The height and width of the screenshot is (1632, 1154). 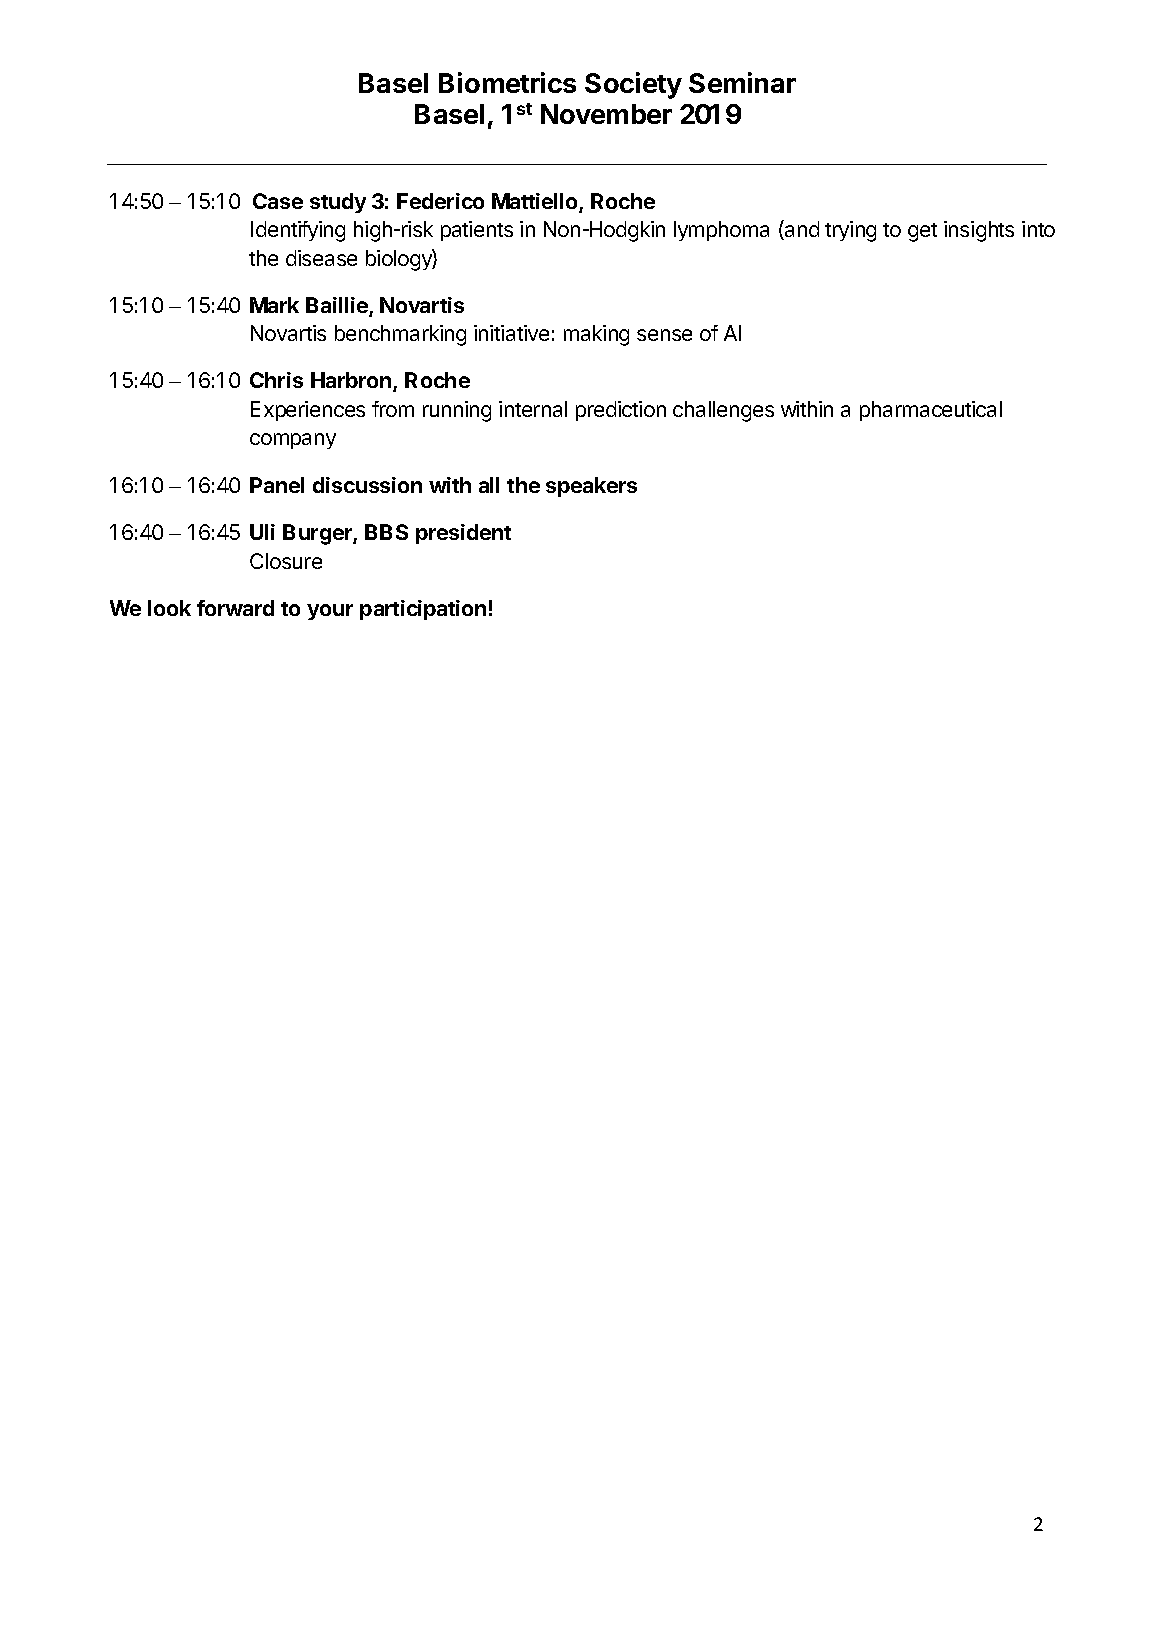 What do you see at coordinates (721, 231) in the screenshot?
I see `lymphoma` at bounding box center [721, 231].
